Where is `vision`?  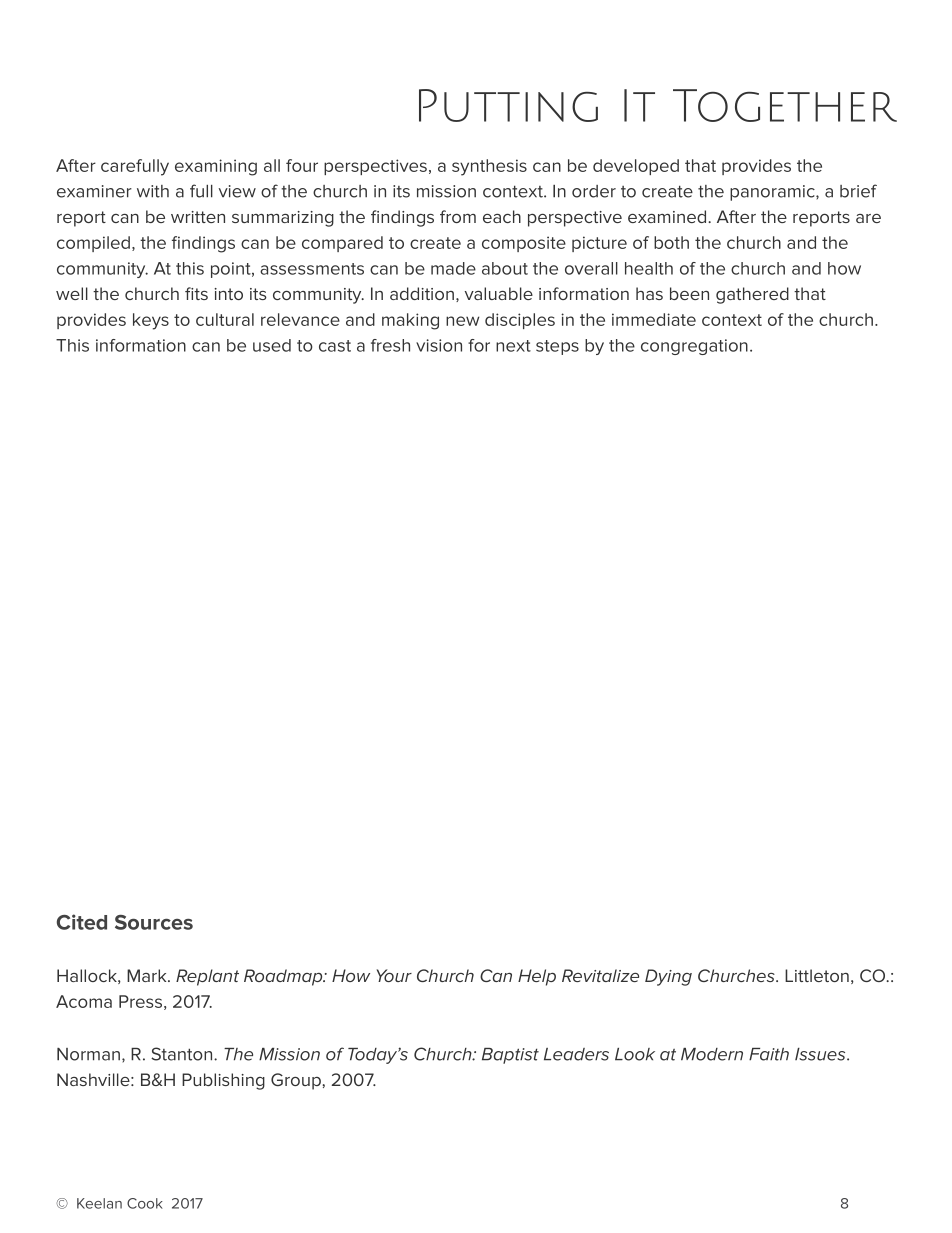
vision is located at coordinates (439, 345).
